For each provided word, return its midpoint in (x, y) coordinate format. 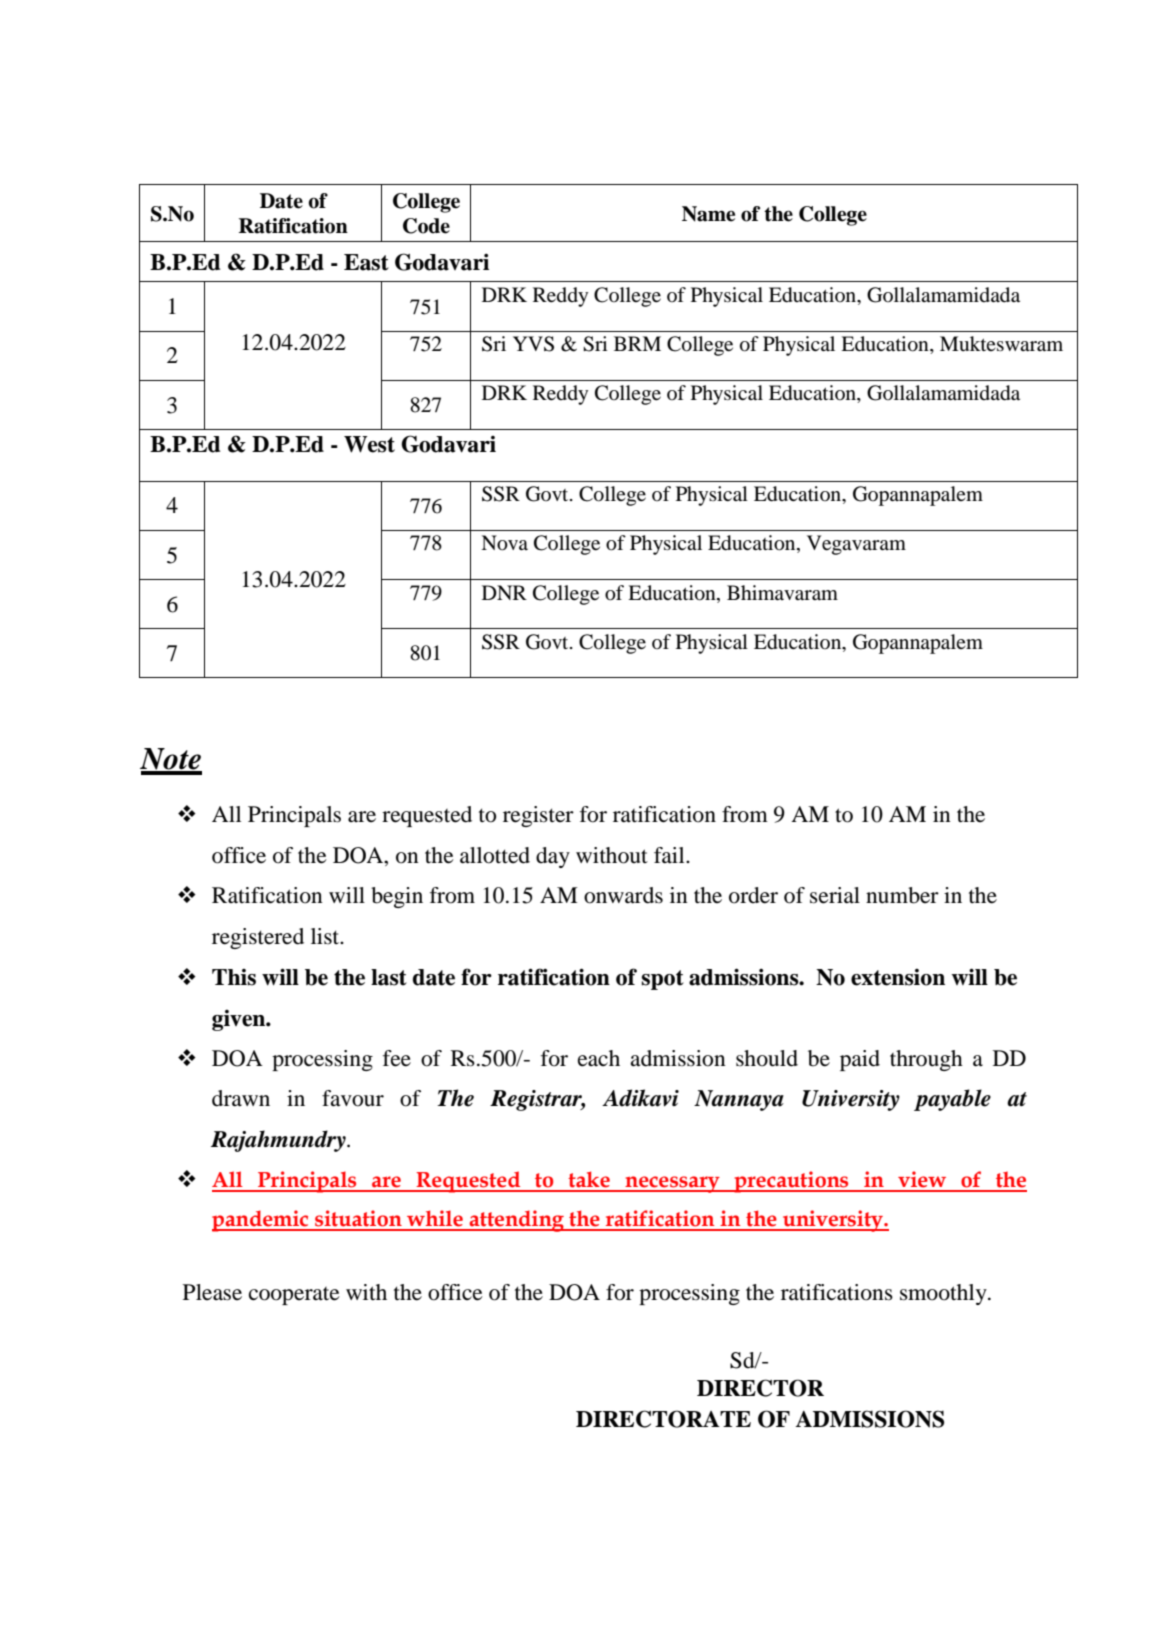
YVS (533, 344)
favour (353, 1098)
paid (860, 1060)
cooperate (294, 1296)
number (902, 895)
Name (708, 214)
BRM (637, 343)
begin (397, 897)
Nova (504, 543)
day (553, 857)
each (599, 1058)
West (369, 444)
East (366, 262)
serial (835, 895)
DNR (504, 592)
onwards (623, 895)
